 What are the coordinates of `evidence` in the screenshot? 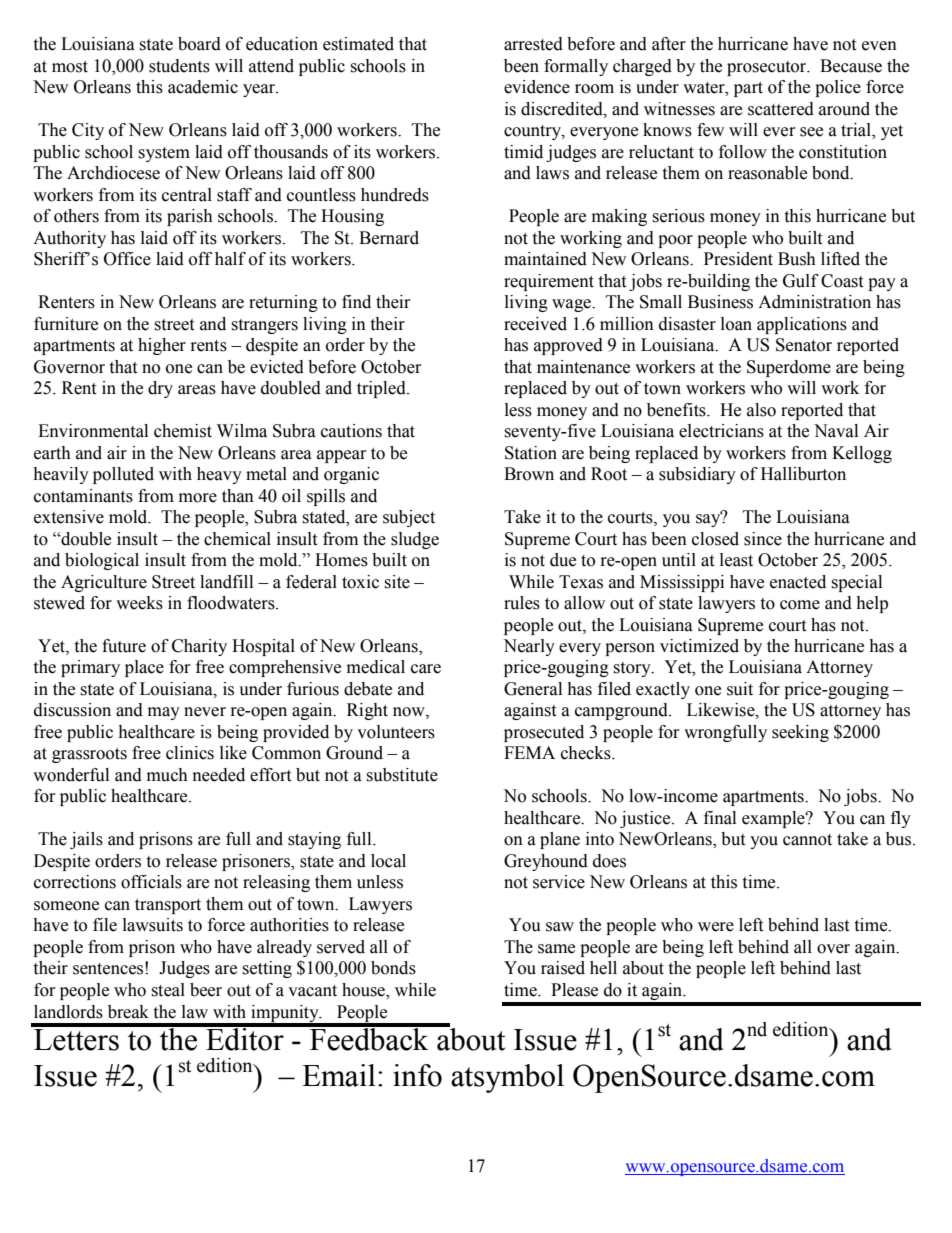 It's located at (537, 87).
